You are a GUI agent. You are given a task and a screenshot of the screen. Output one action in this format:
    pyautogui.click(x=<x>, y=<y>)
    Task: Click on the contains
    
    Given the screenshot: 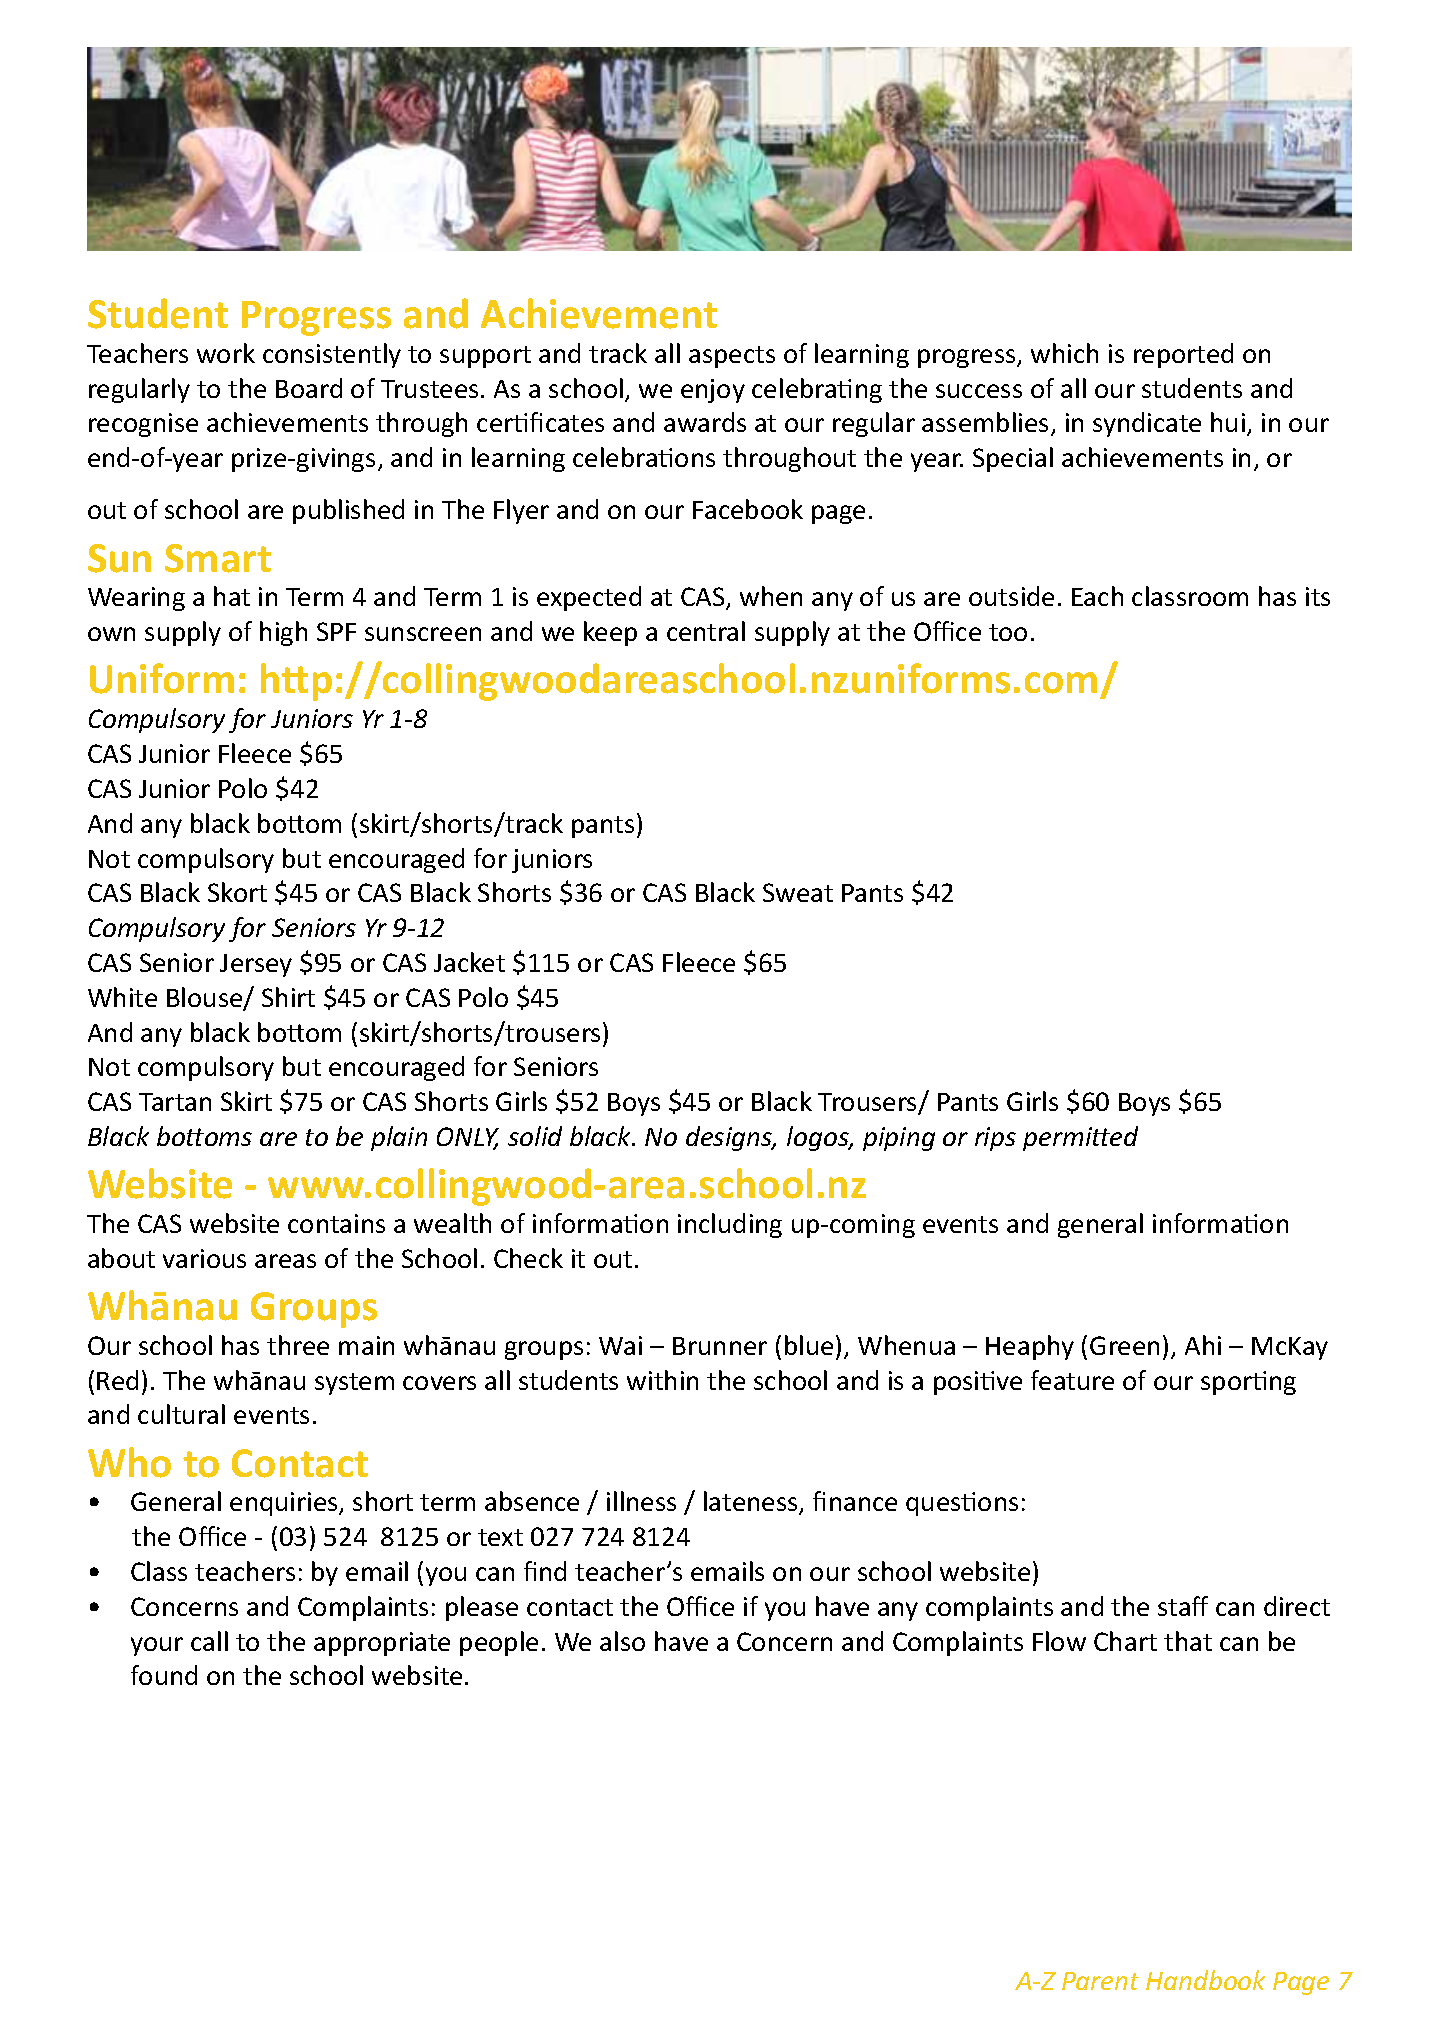 What is the action you would take?
    pyautogui.click(x=336, y=1223)
